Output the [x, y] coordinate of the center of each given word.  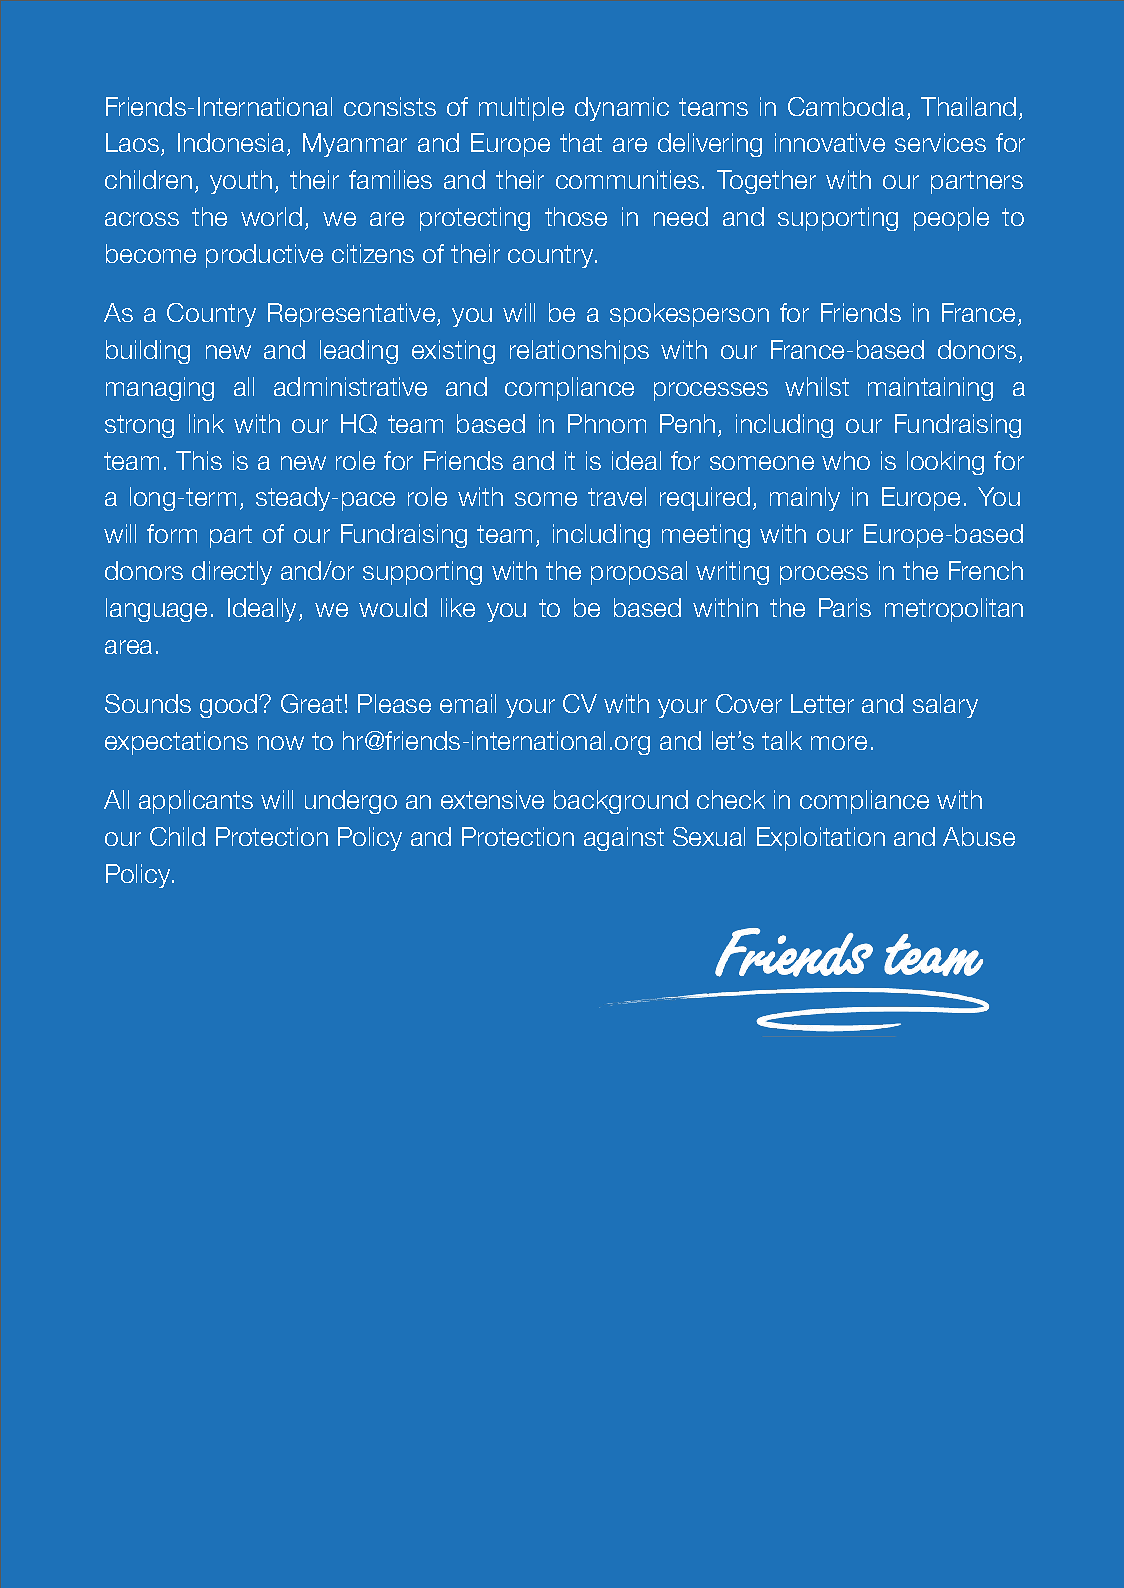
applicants [196, 802]
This [199, 460]
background [621, 802]
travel [617, 496]
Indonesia [233, 144]
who [846, 460]
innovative [830, 142]
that [581, 142]
